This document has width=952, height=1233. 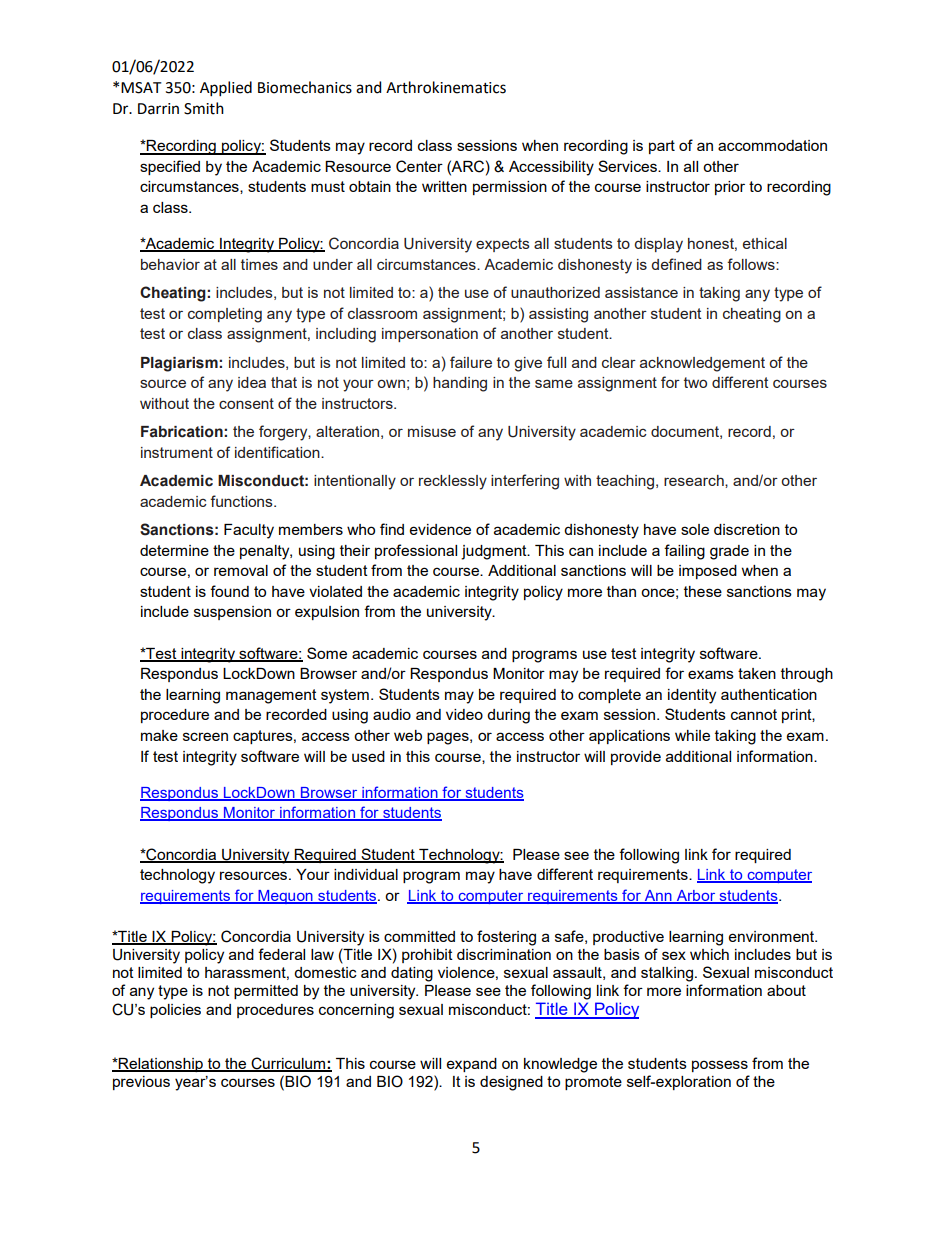 I want to click on while, so click(x=692, y=735).
